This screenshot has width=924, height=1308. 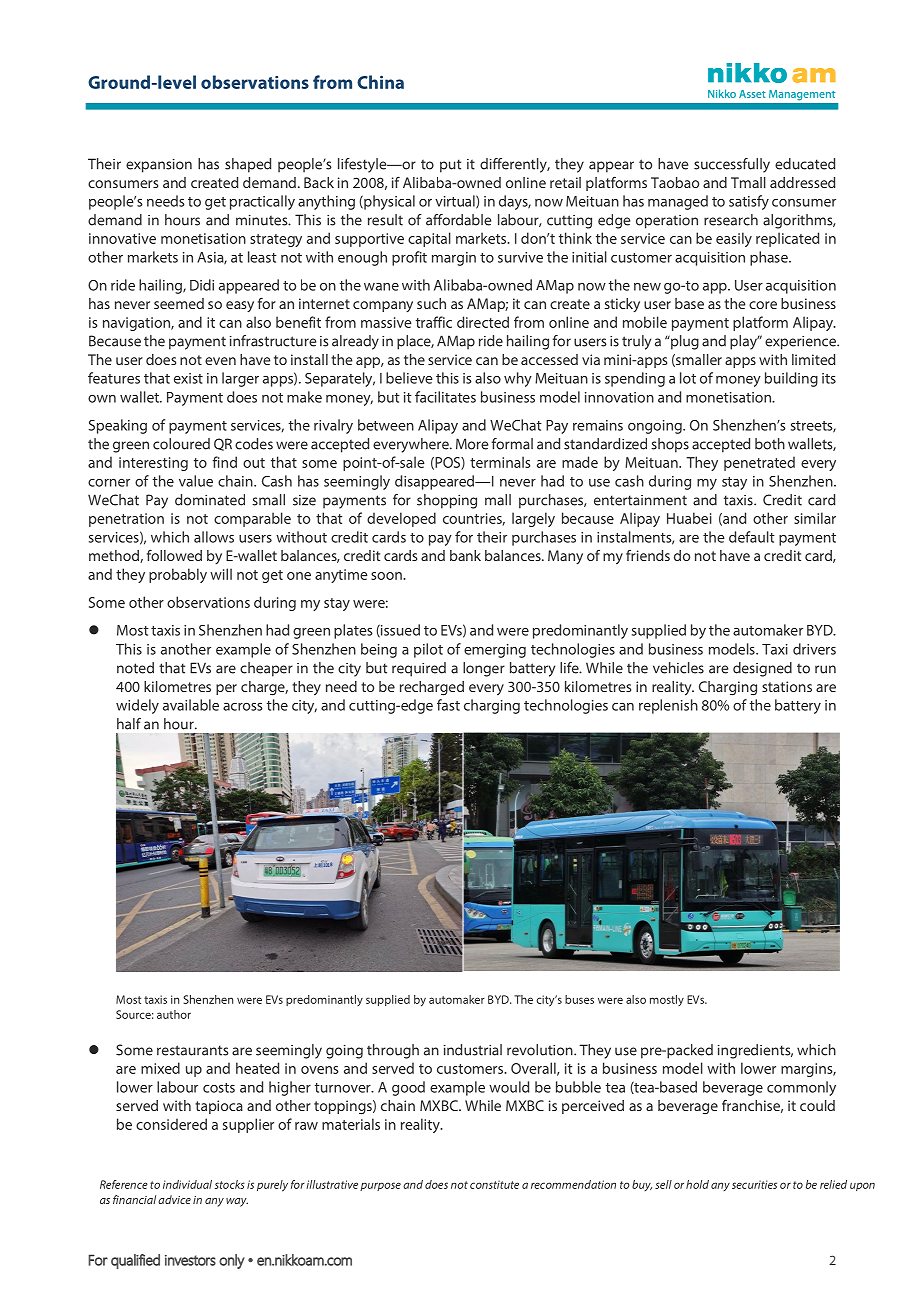 What do you see at coordinates (762, 669) in the screenshot?
I see `designed` at bounding box center [762, 669].
